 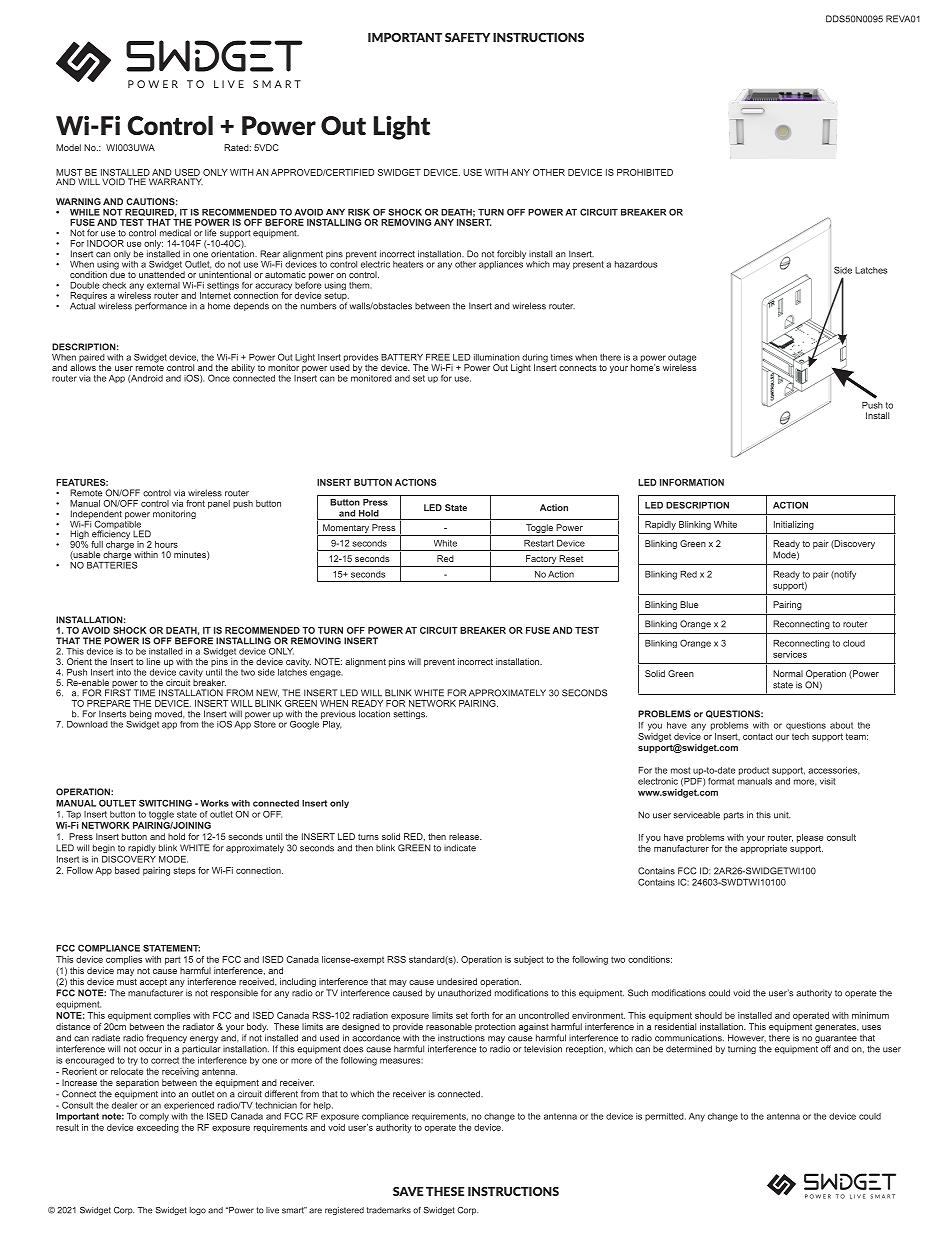 I want to click on front, so click(x=195, y=503).
